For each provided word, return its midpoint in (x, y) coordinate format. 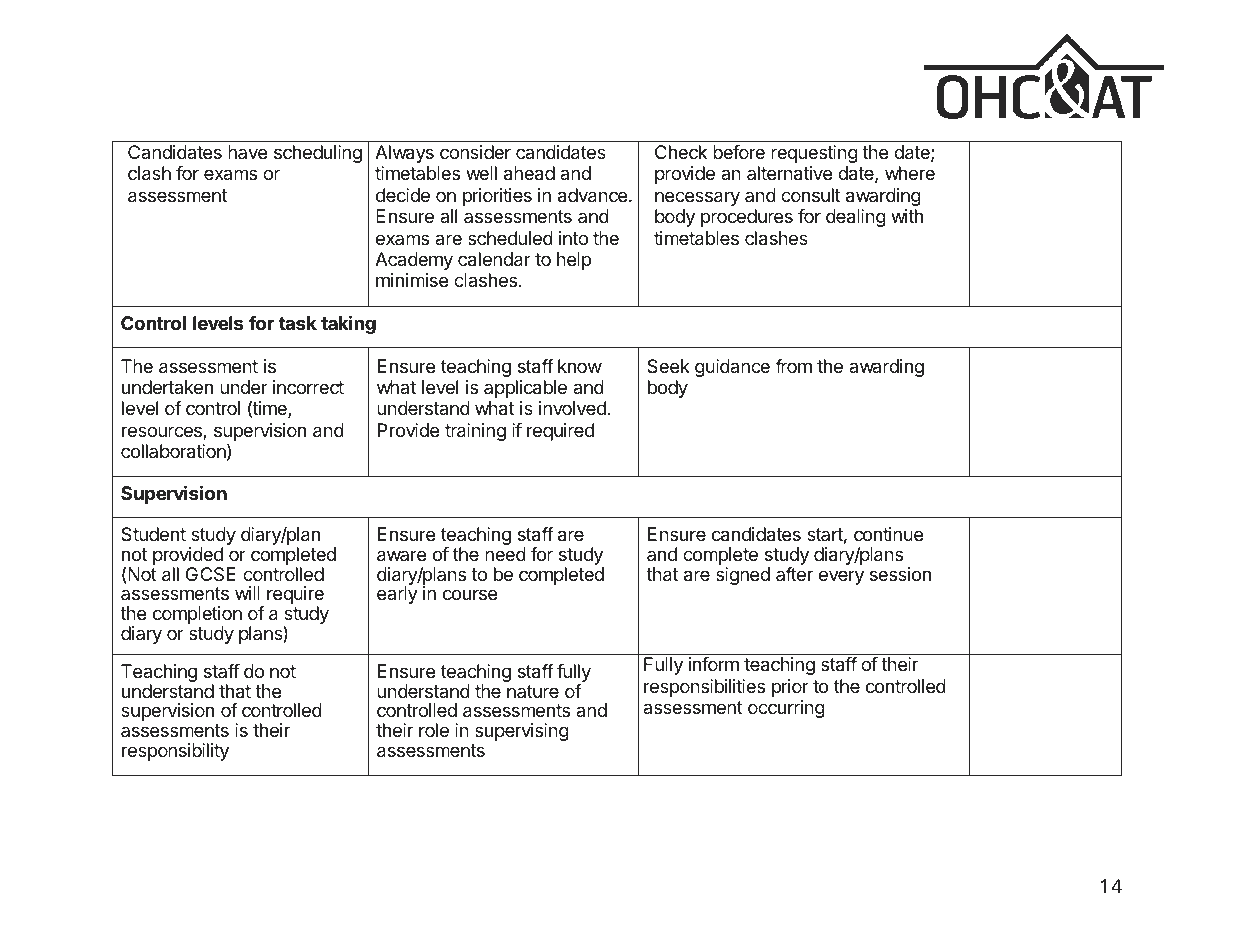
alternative (789, 173)
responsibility (175, 752)
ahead (529, 173)
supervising (522, 732)
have (247, 152)
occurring (786, 709)
